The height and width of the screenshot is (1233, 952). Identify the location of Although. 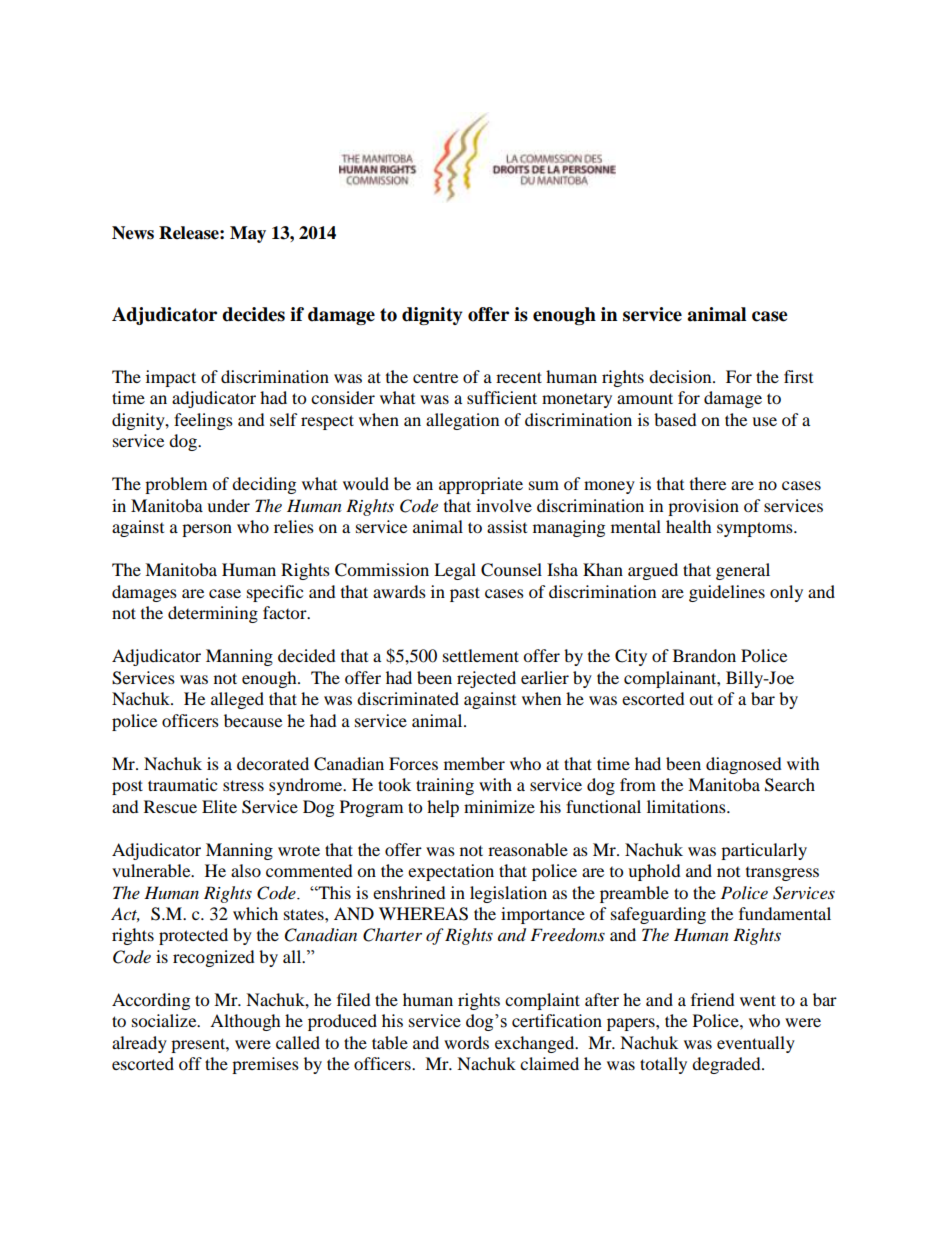
(245, 1022).
